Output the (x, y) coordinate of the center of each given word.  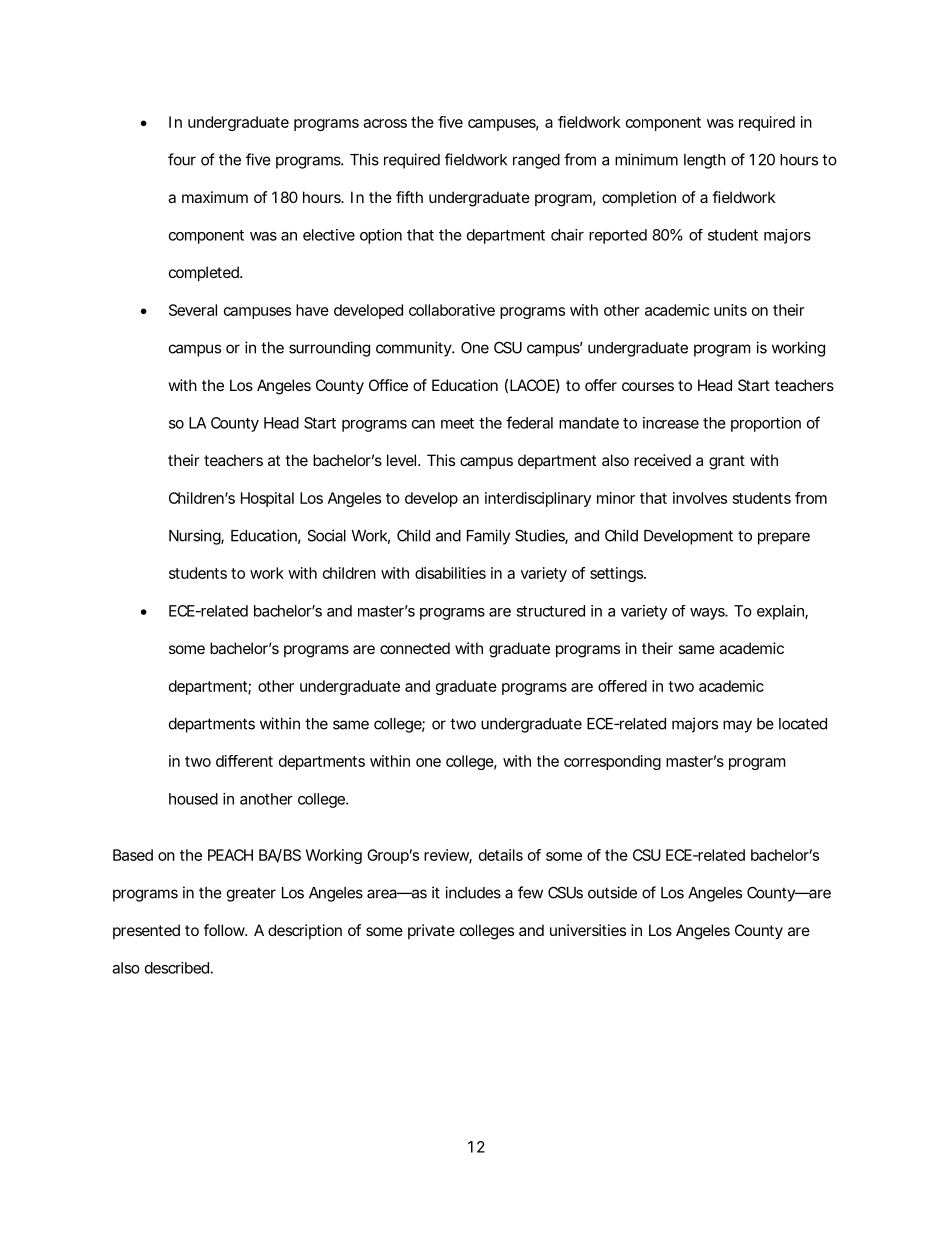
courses (648, 386)
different (244, 761)
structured (550, 611)
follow (224, 930)
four (182, 159)
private (431, 931)
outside (612, 892)
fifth (409, 197)
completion (639, 198)
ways (708, 614)
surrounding (329, 349)
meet (457, 423)
